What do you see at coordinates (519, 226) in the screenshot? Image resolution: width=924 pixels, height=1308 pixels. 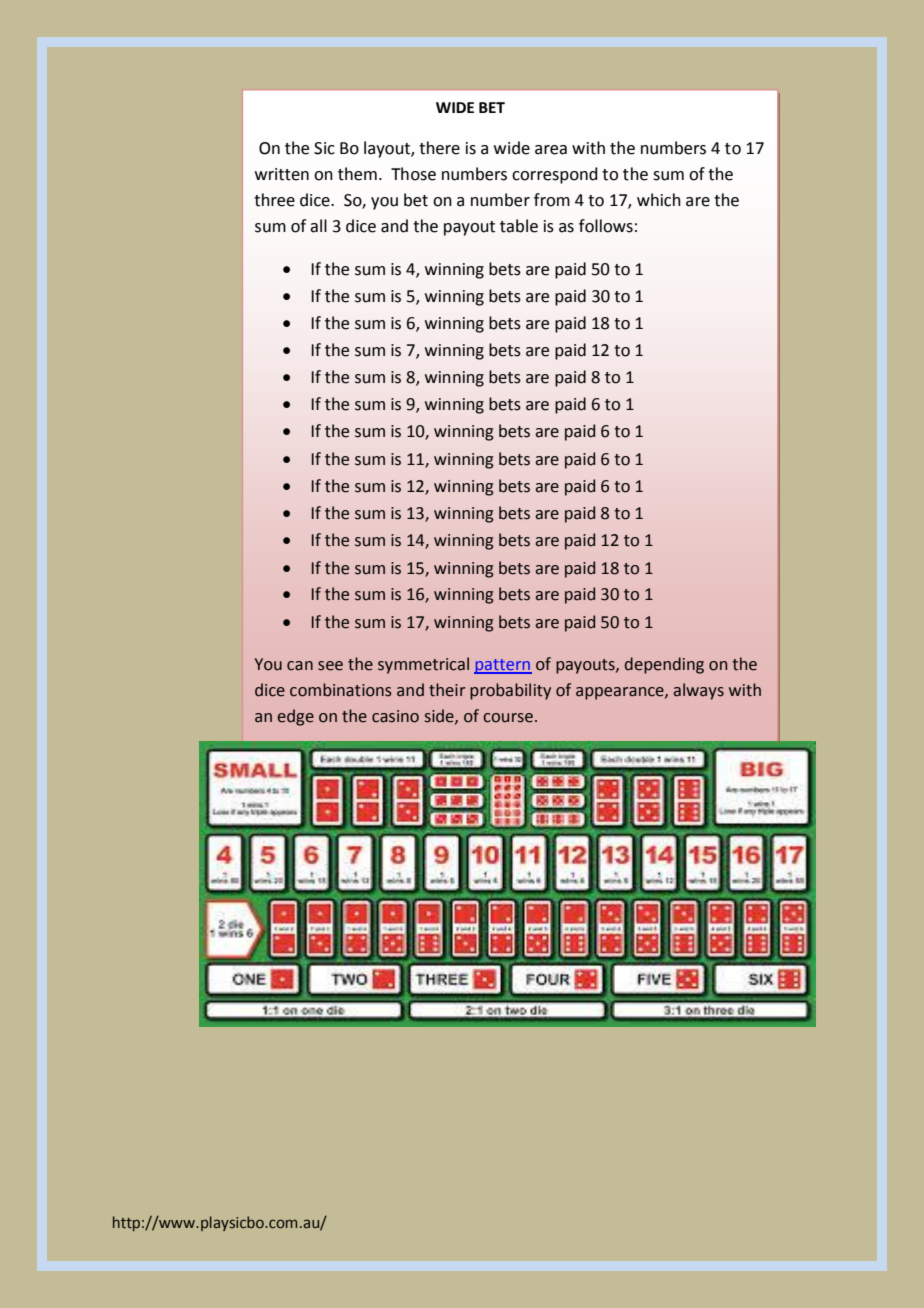 I see `table` at bounding box center [519, 226].
